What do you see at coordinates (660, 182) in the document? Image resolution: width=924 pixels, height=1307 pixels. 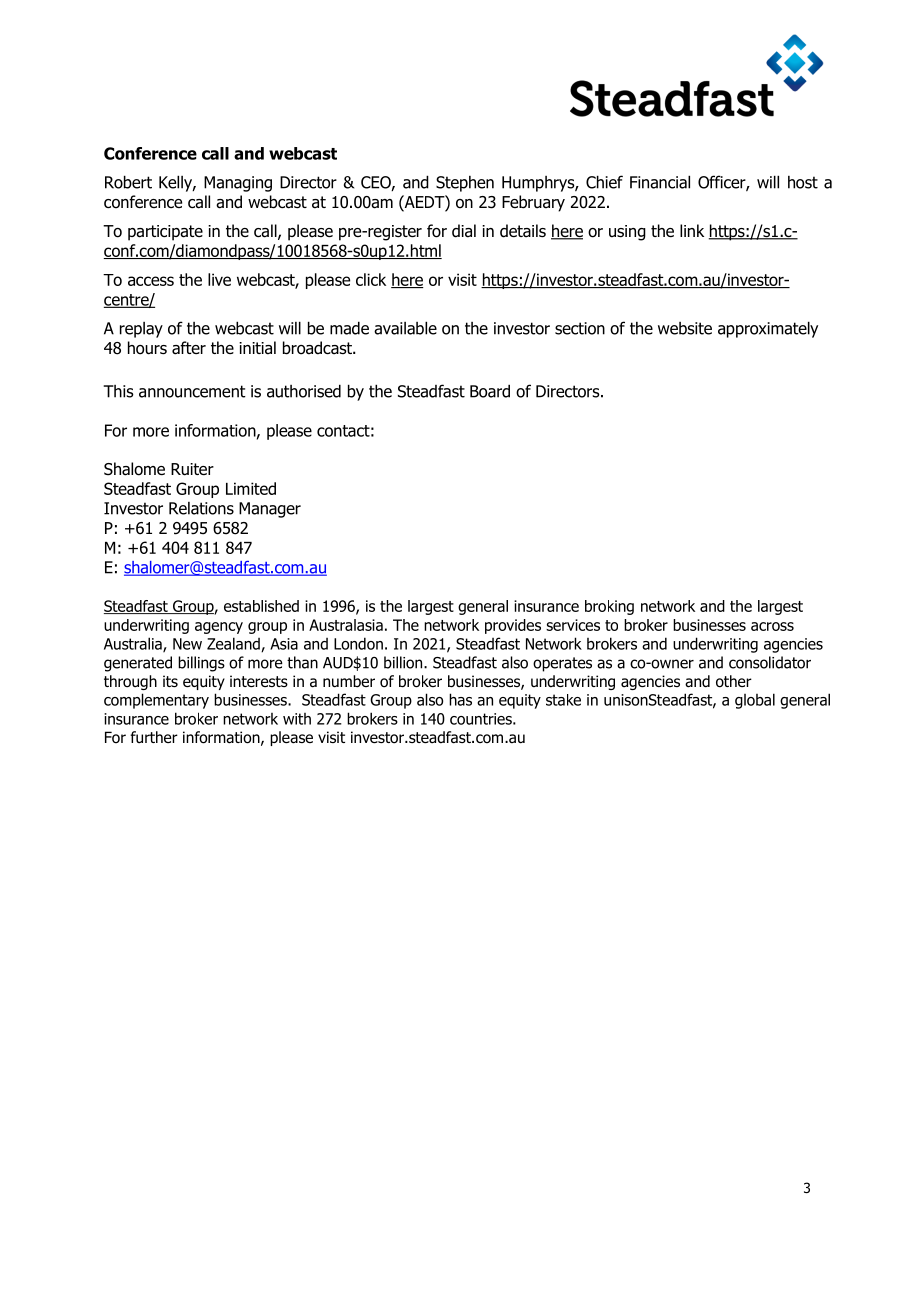 I see `Financial` at bounding box center [660, 182].
